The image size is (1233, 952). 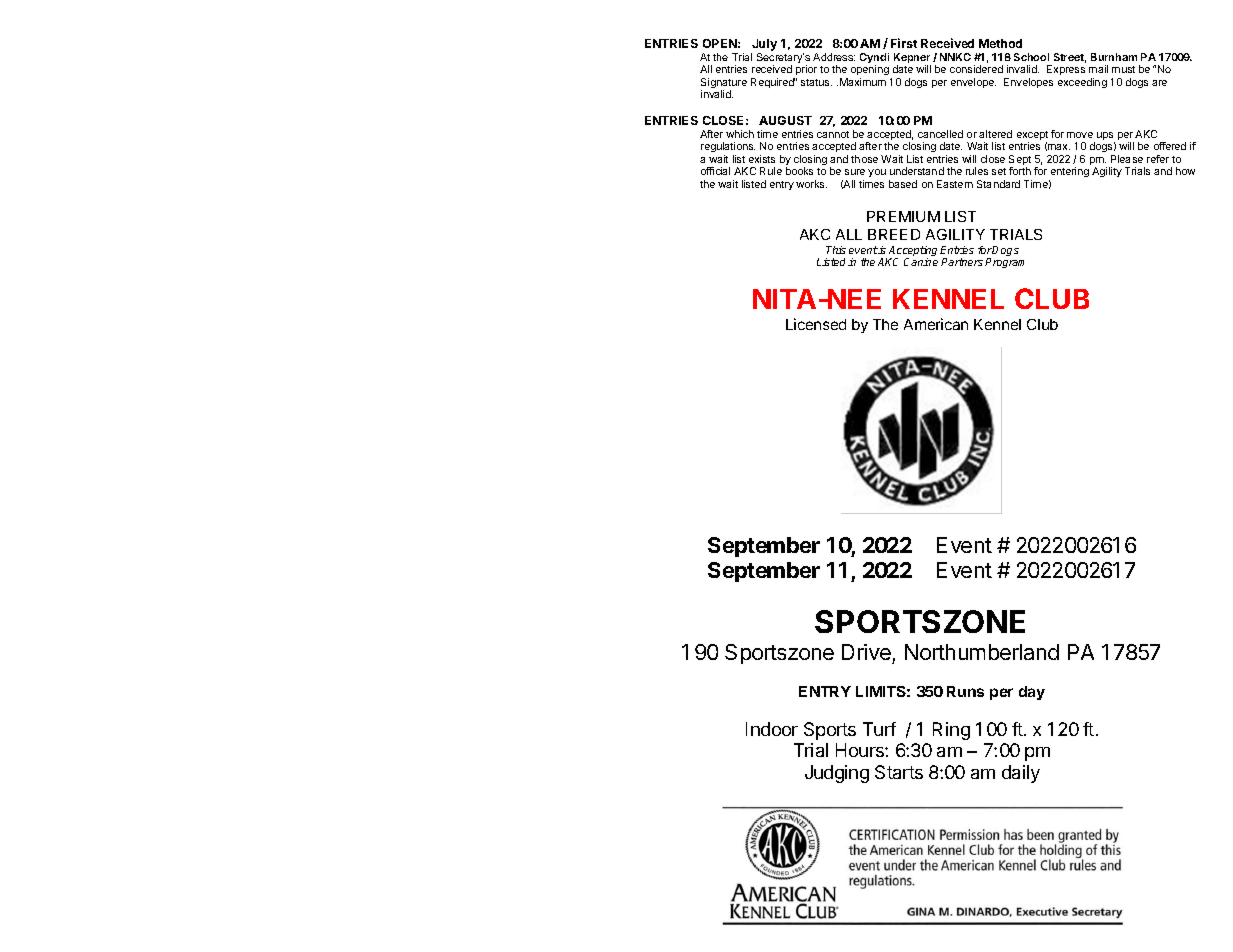 I want to click on considered, so click(x=976, y=69).
